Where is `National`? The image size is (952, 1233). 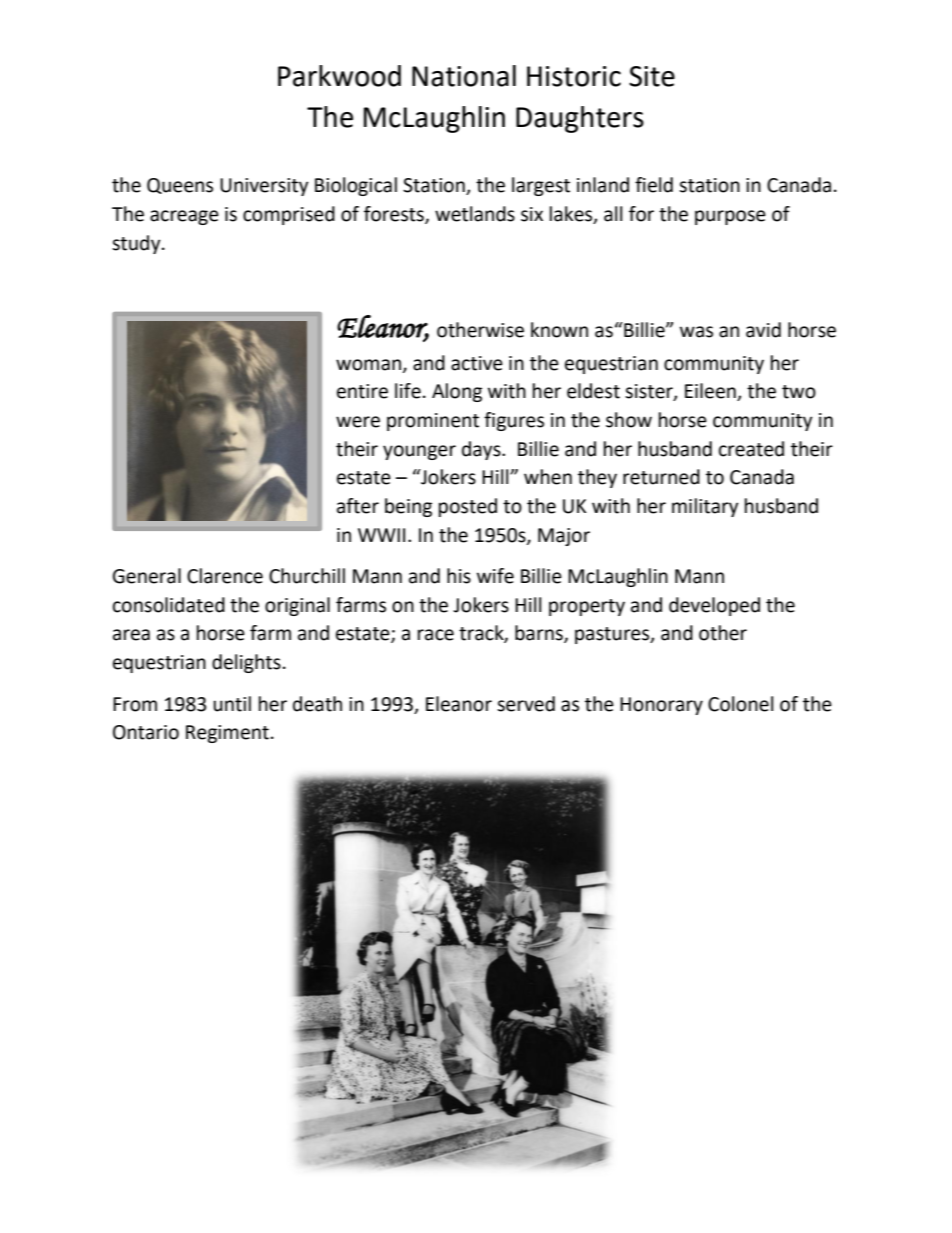
National is located at coordinates (464, 76).
